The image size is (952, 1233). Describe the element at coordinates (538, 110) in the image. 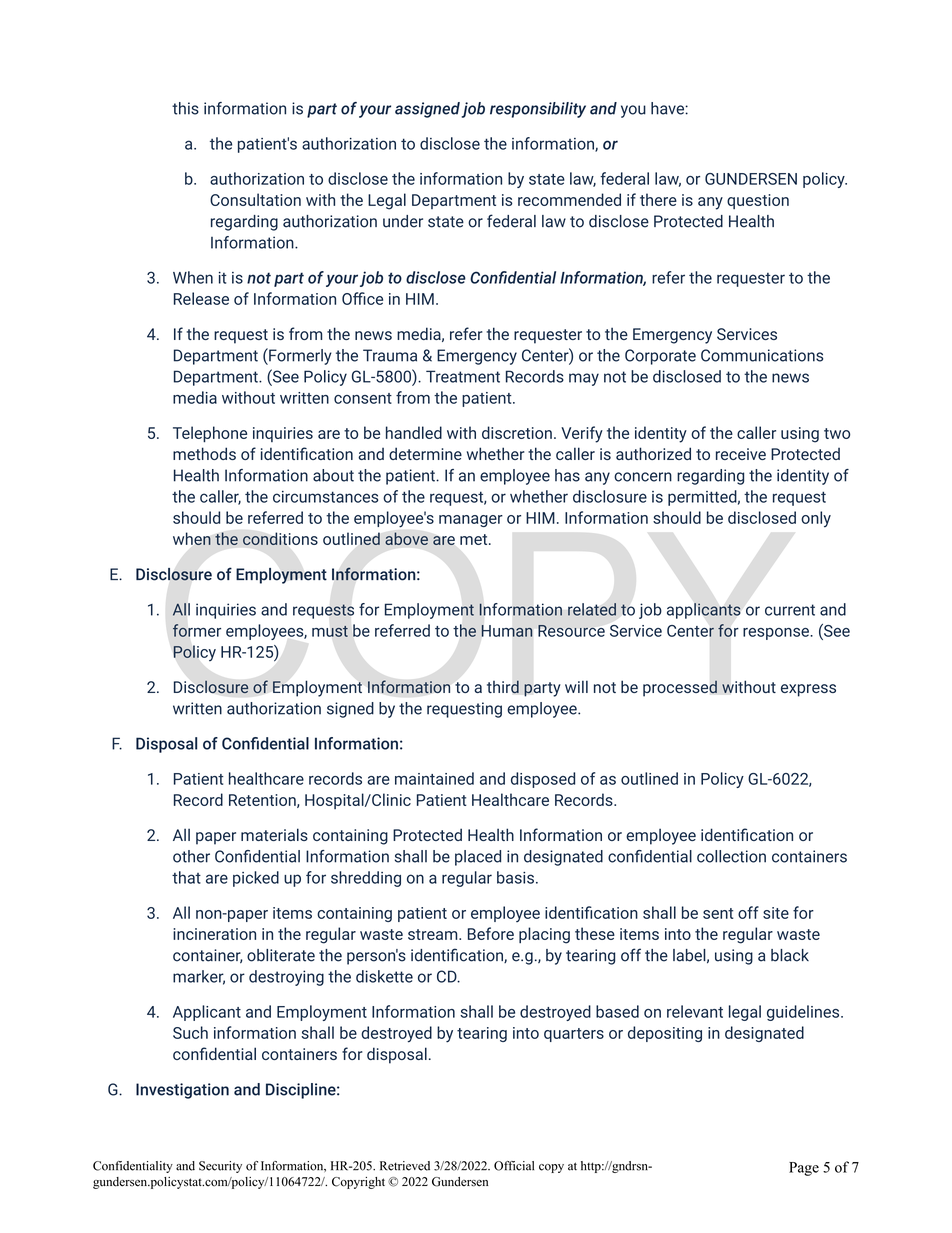

I see `responsibility` at that location.
